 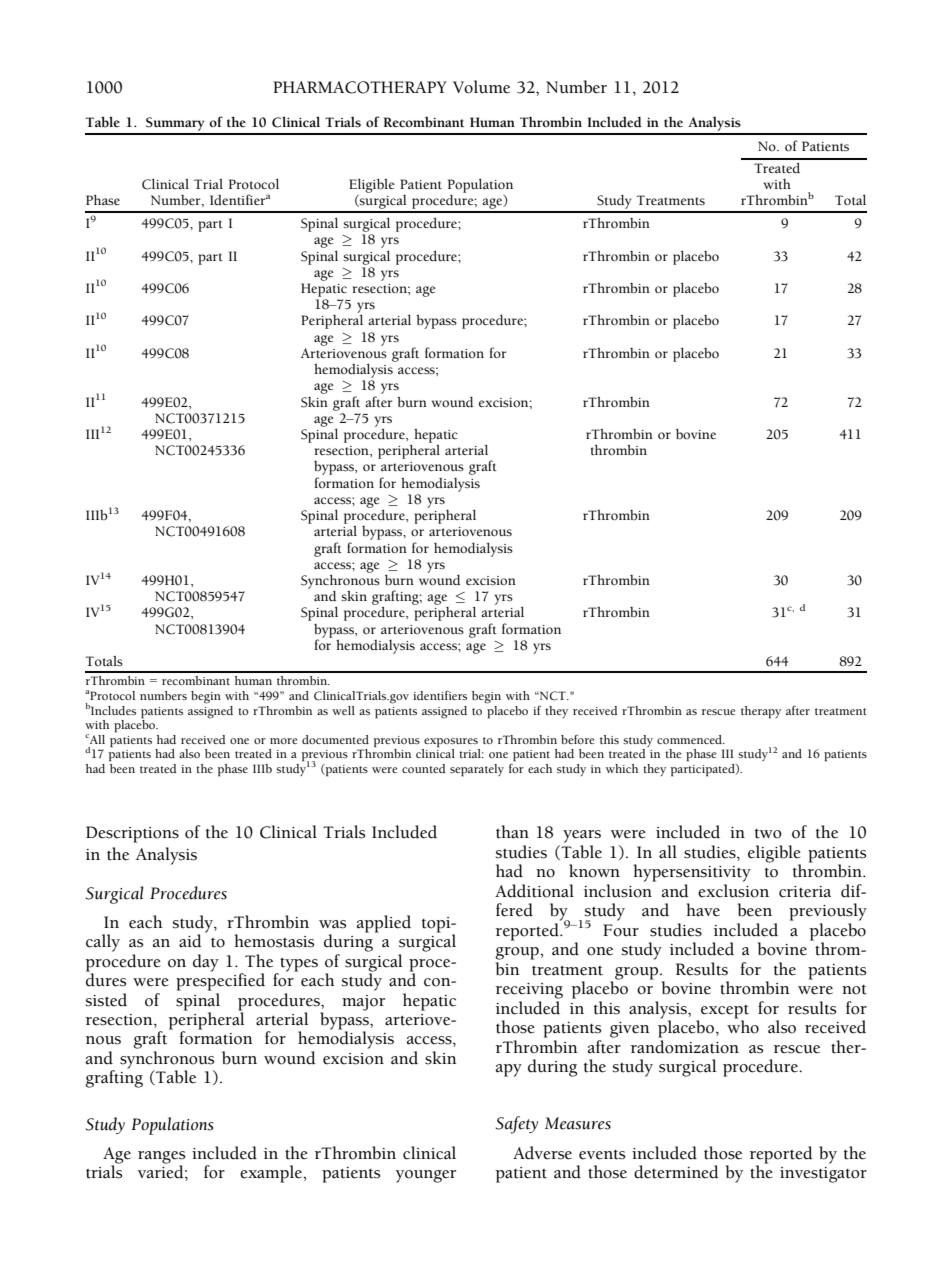 What do you see at coordinates (622, 768) in the screenshot?
I see `which` at bounding box center [622, 768].
